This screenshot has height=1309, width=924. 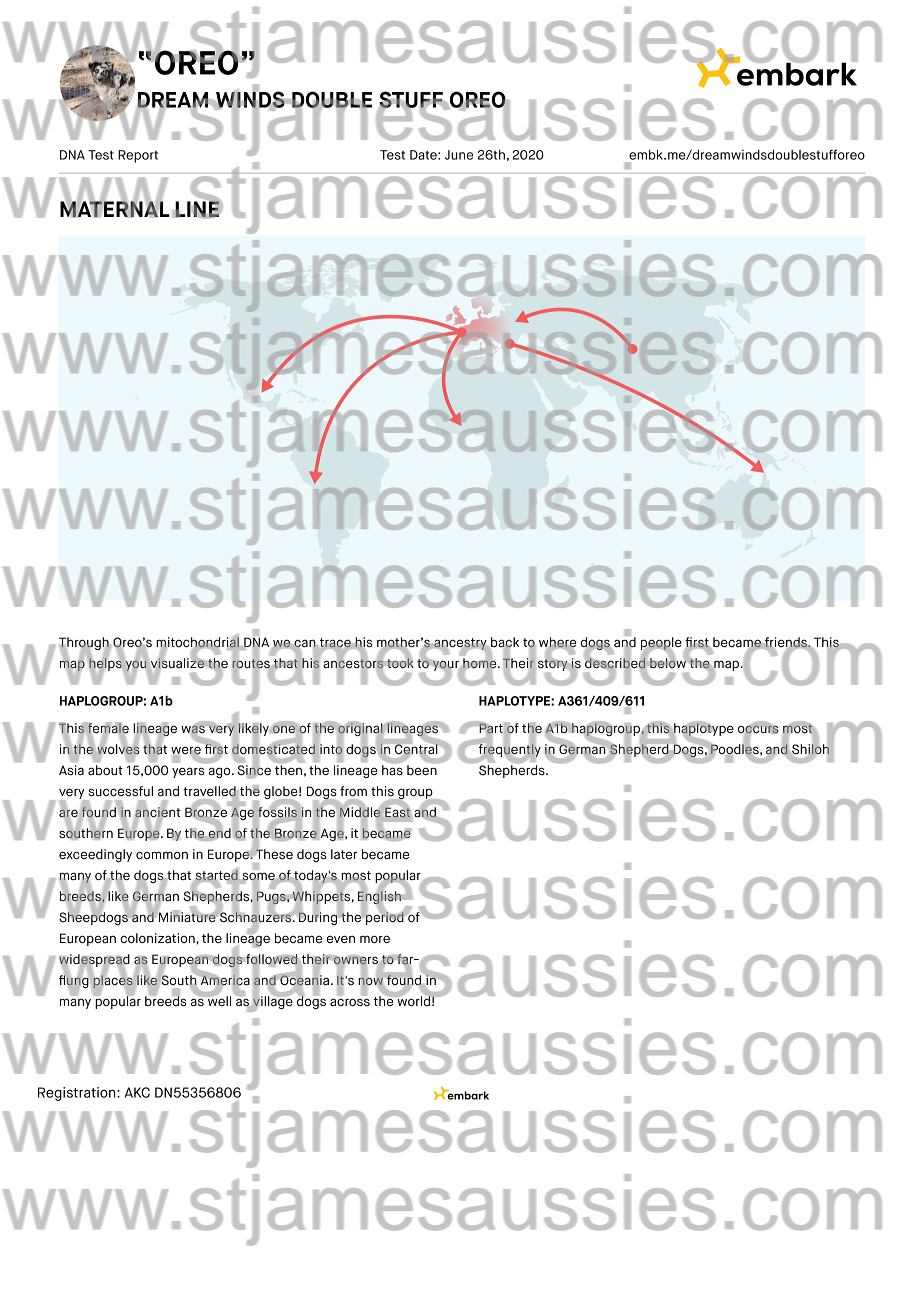 I want to click on Report, so click(x=138, y=156).
